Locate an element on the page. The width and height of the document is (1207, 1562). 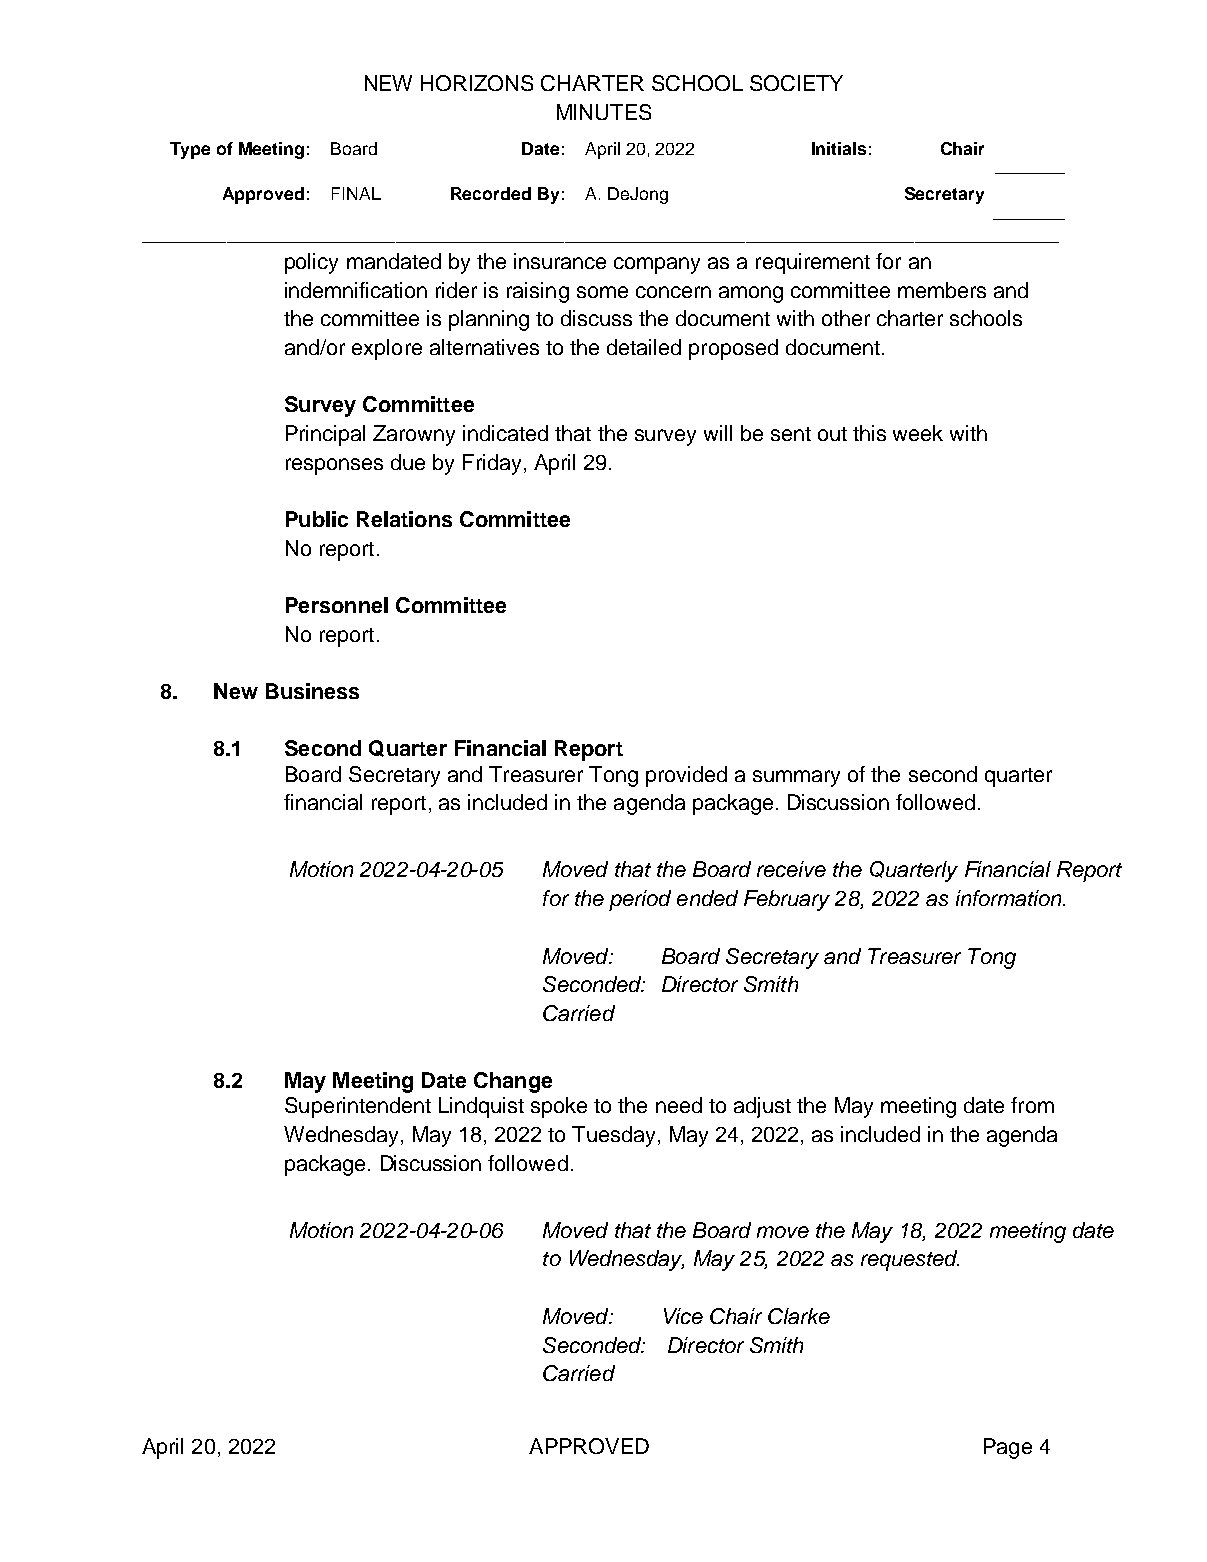
Business is located at coordinates (312, 691).
